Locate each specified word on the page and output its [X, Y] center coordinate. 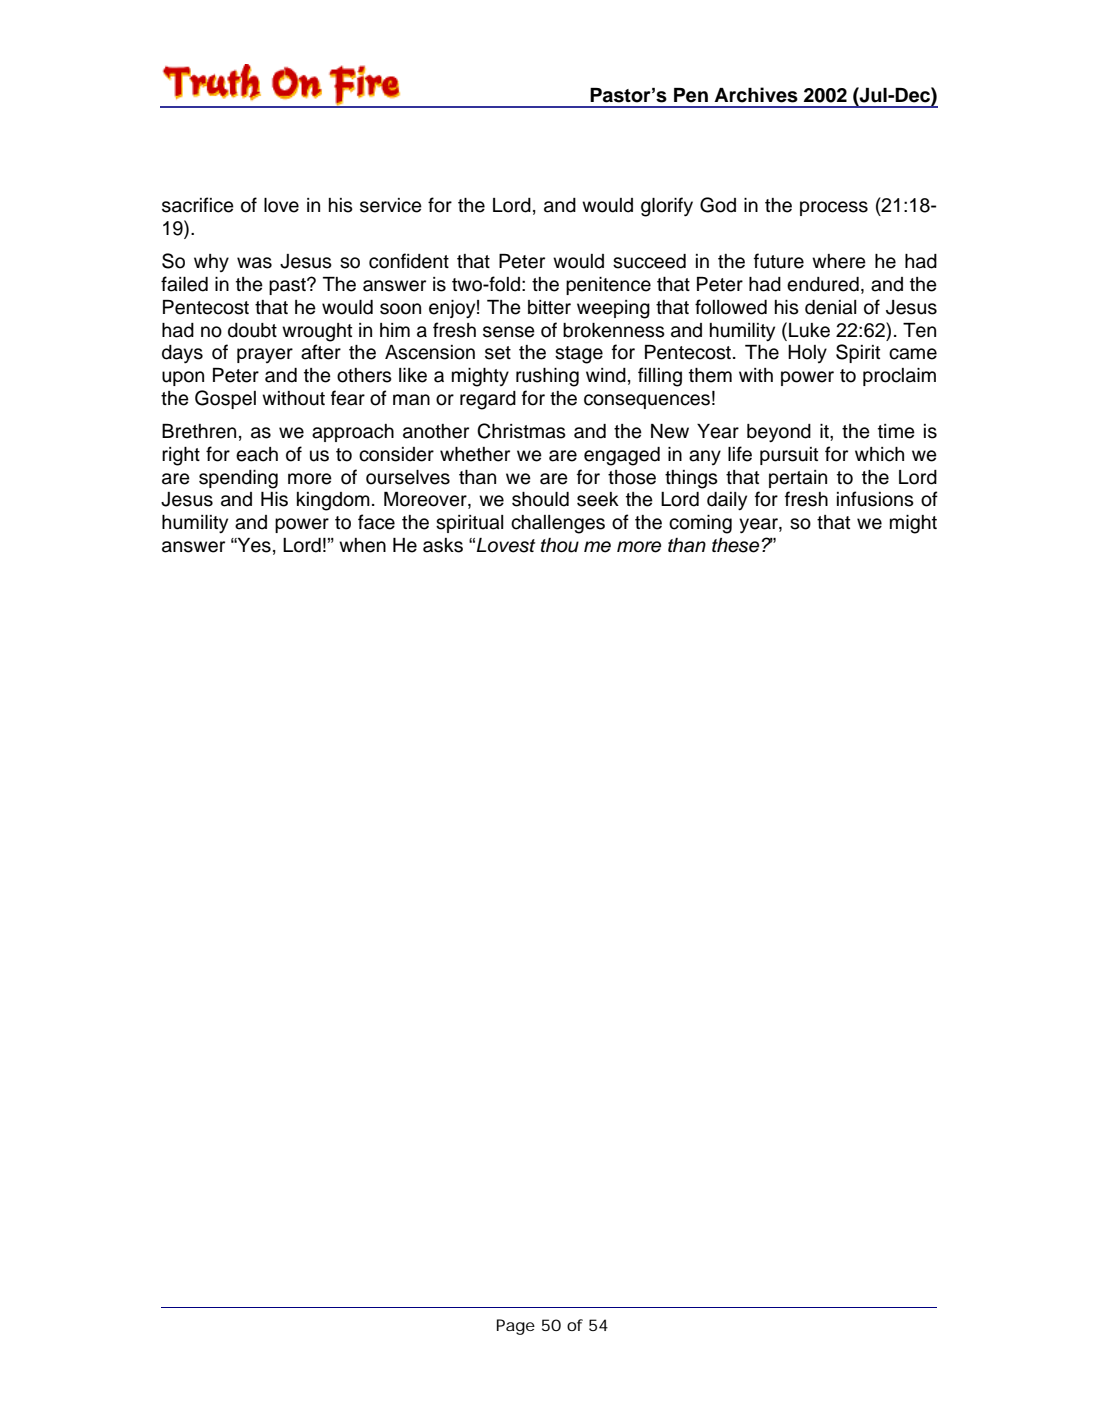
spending [238, 479]
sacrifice [198, 205]
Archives [756, 95]
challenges [558, 524]
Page [516, 1327]
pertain [798, 479]
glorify [667, 207]
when [362, 545]
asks [443, 545]
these [735, 545]
